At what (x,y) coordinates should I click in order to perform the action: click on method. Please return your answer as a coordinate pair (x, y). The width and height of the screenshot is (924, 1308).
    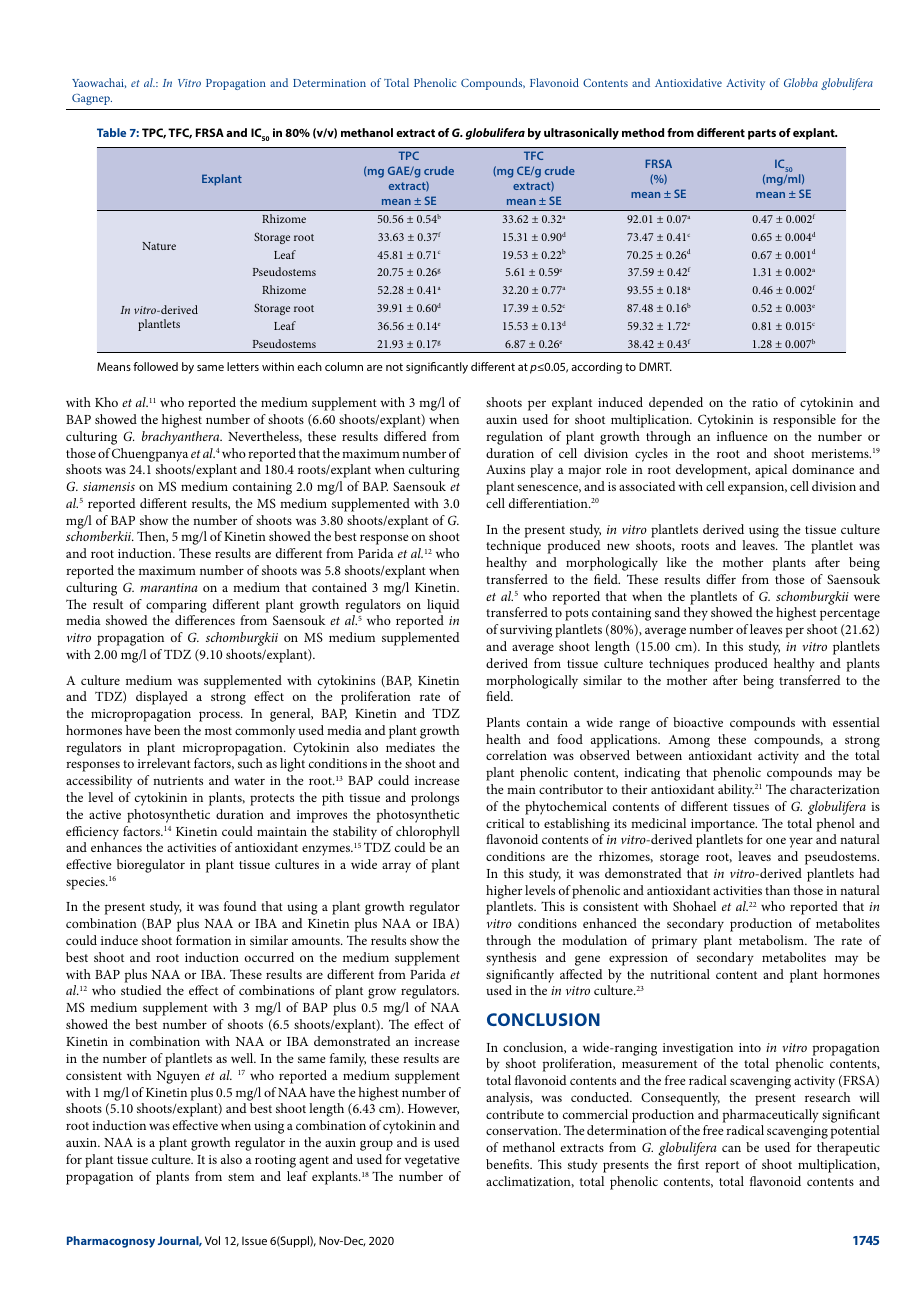
    Looking at the image, I should click on (643, 132).
